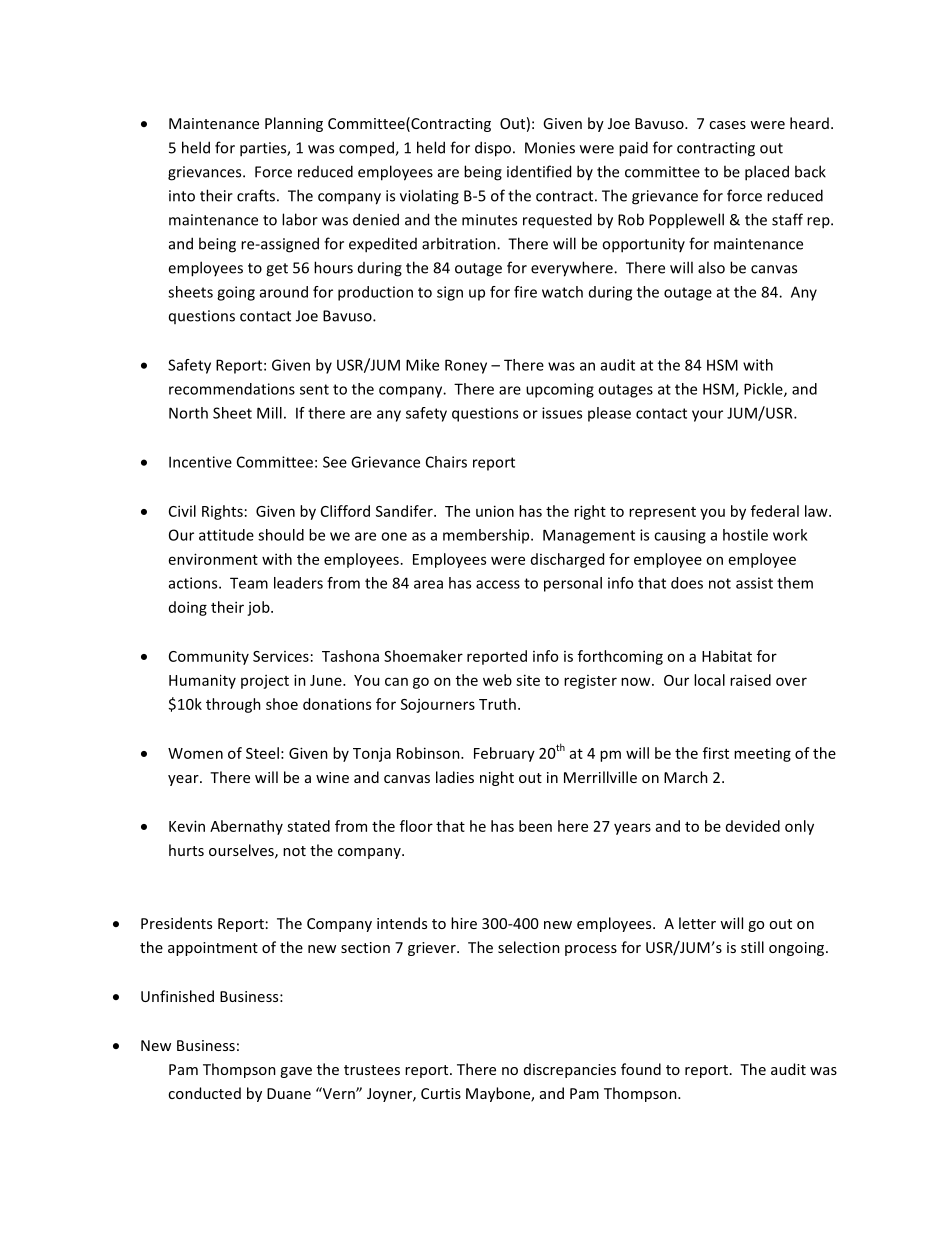 The height and width of the page is (1233, 952). I want to click on stated, so click(308, 826).
